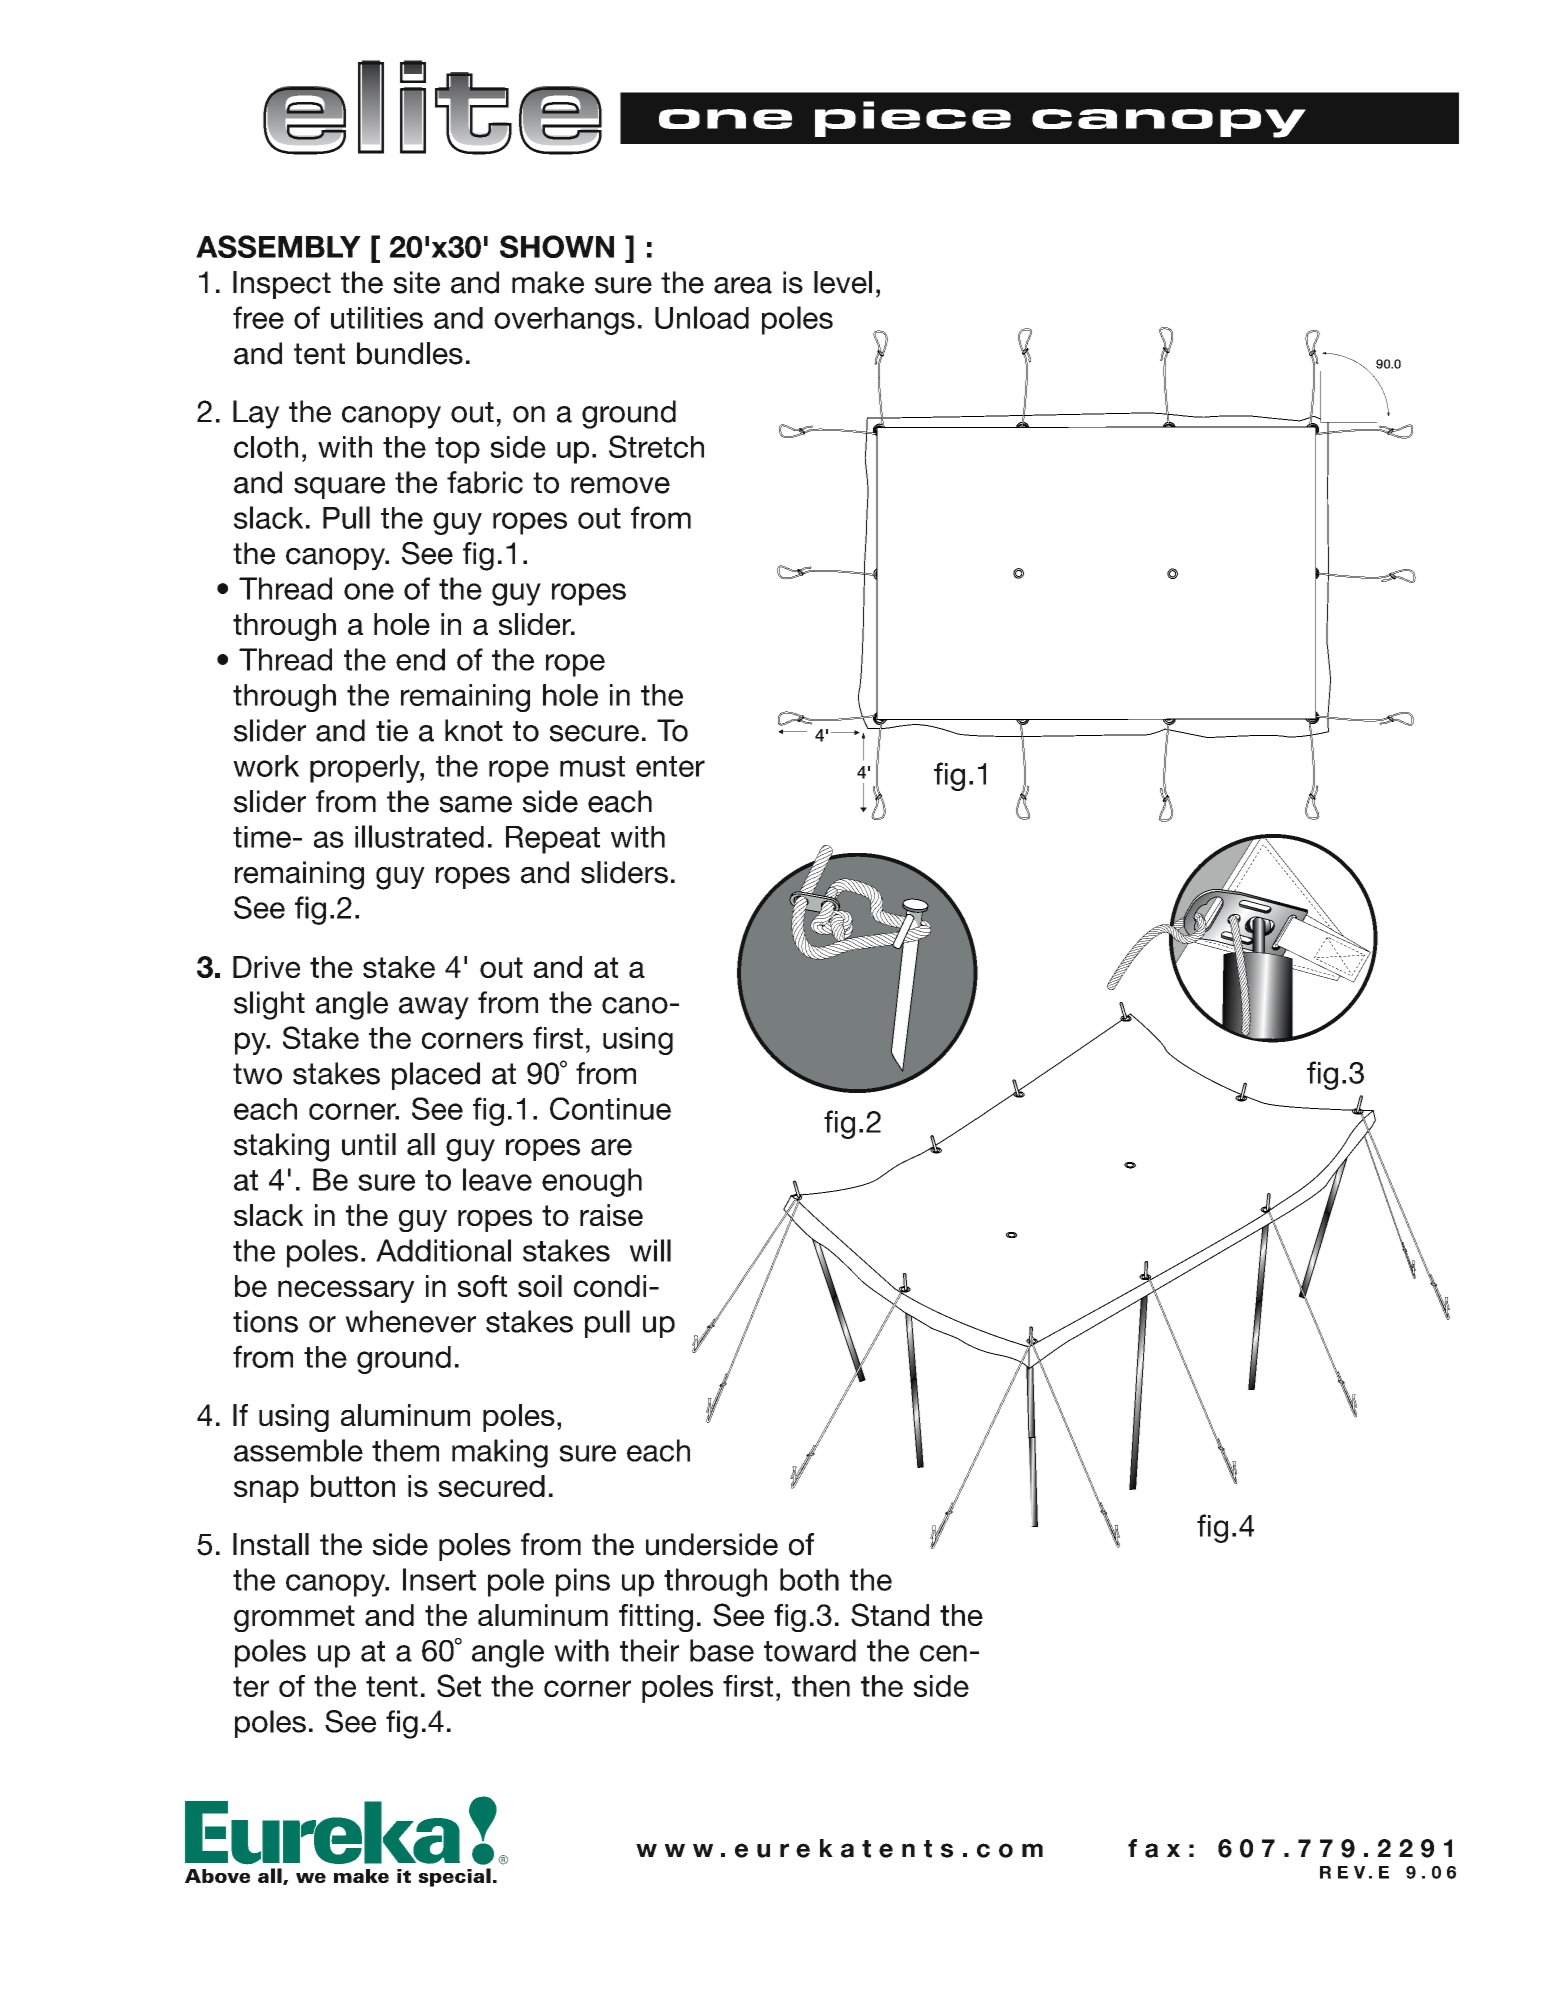 The width and height of the page is (1550, 2005). What do you see at coordinates (266, 967) in the page?
I see `Drive` at bounding box center [266, 967].
